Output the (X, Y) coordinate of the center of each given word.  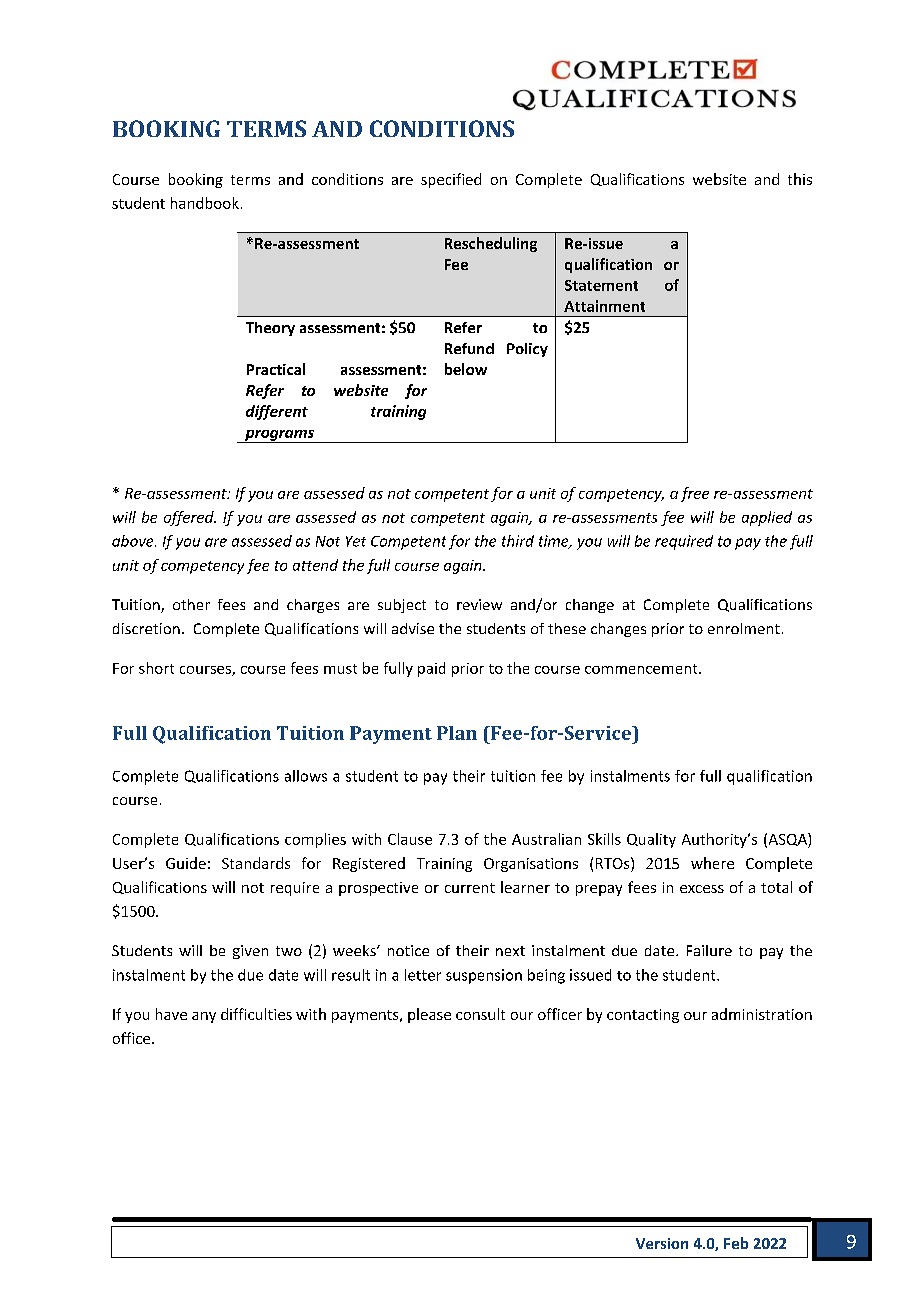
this (800, 179)
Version (662, 1243)
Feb (736, 1243)
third (518, 541)
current (470, 888)
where (712, 863)
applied (767, 518)
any (204, 1017)
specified (451, 180)
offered (190, 518)
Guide (186, 863)
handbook (205, 203)
